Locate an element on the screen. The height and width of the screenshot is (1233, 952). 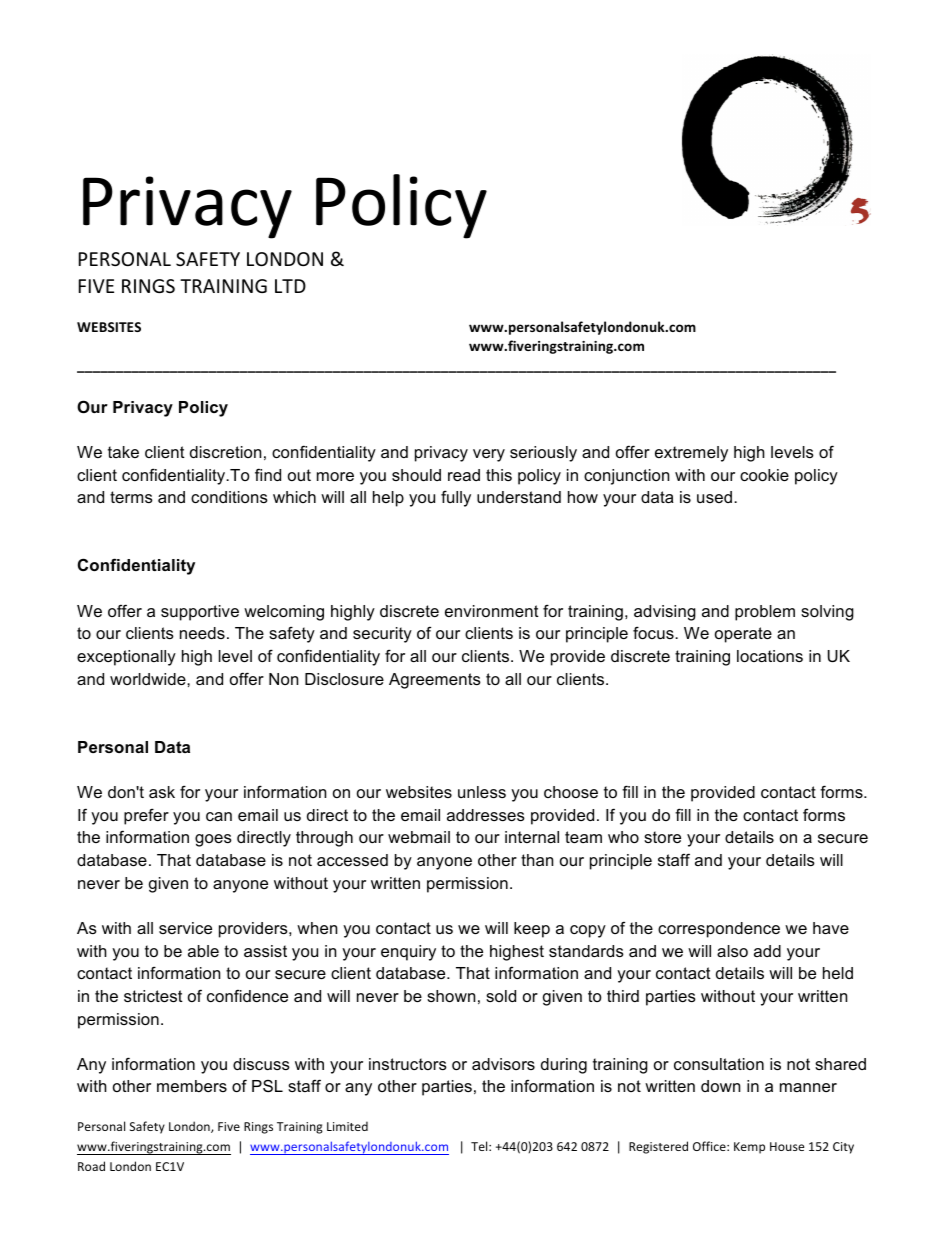
consultation is located at coordinates (719, 1064).
